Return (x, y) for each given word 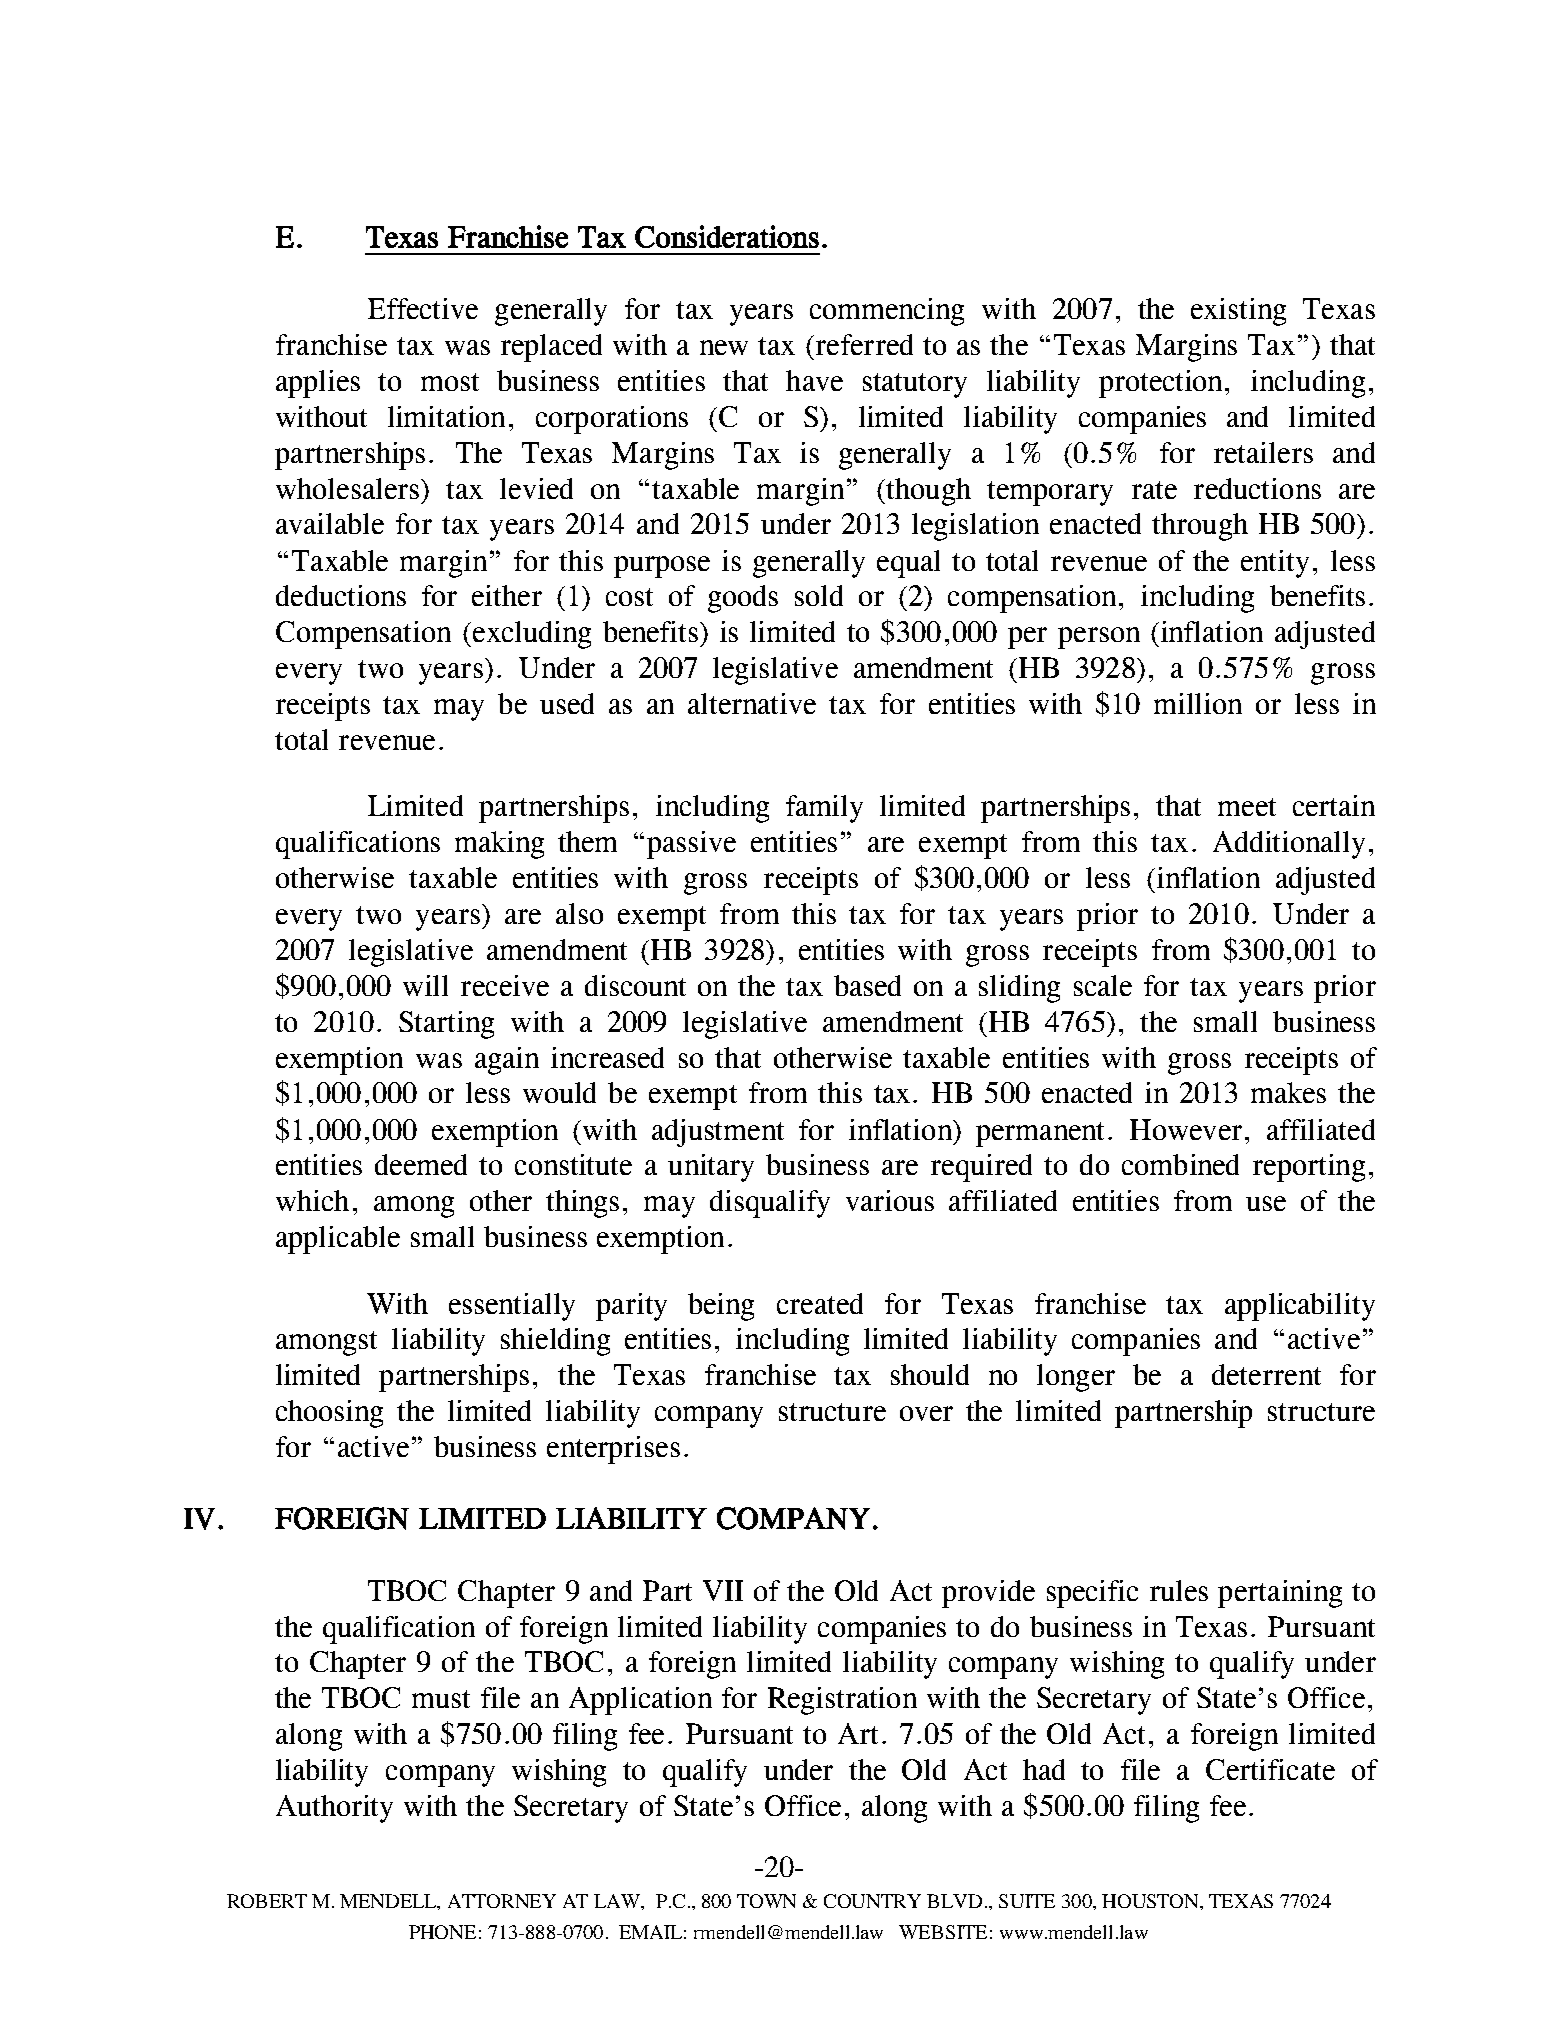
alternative (752, 703)
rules (1179, 1590)
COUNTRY (872, 1901)
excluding (532, 635)
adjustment (718, 1133)
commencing (887, 312)
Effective (423, 308)
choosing (329, 1414)
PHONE (442, 1932)
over (926, 1413)
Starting (446, 1025)
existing (1238, 312)
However (1186, 1129)
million (1198, 703)
